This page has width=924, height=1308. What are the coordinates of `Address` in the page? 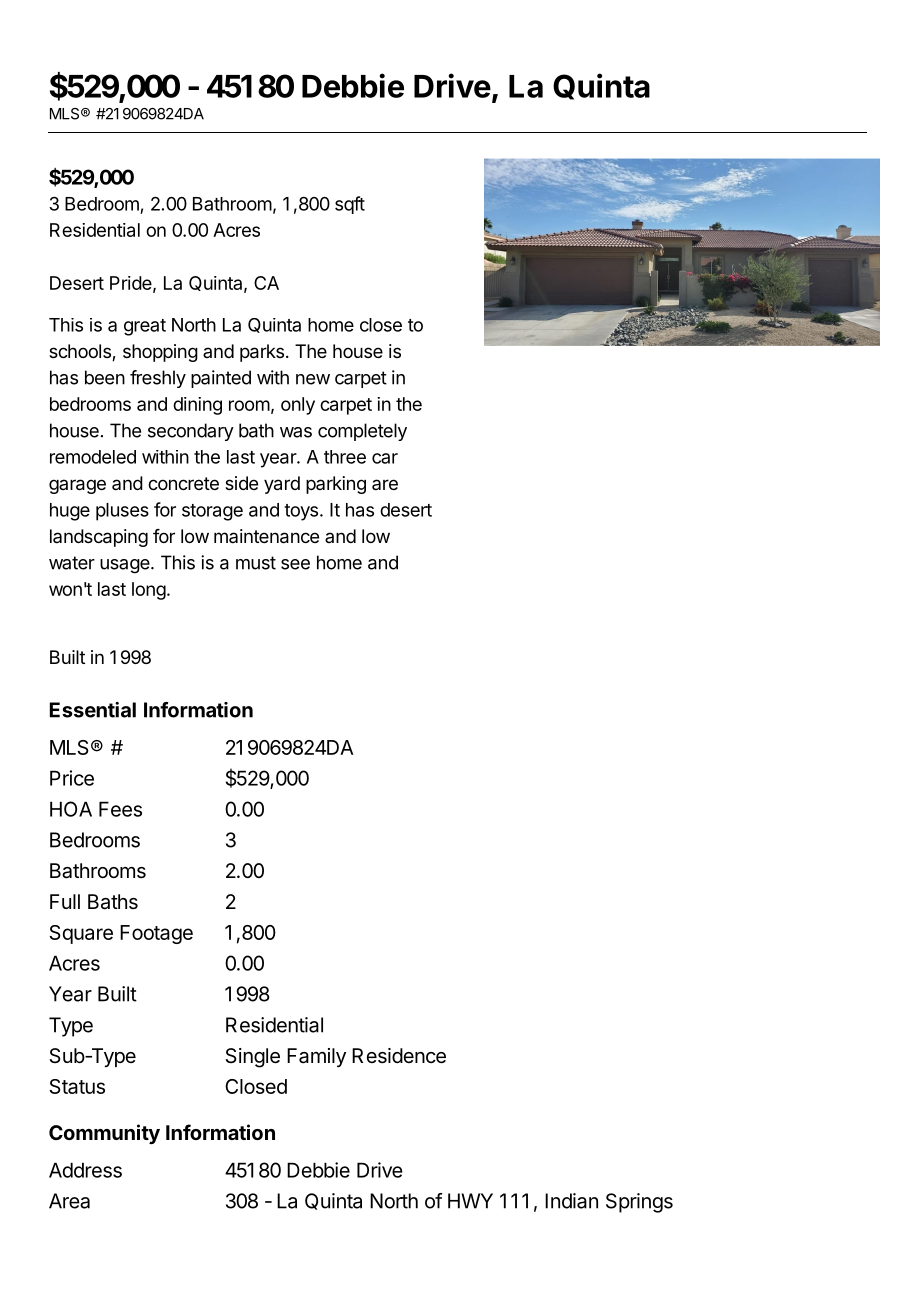 It's located at (85, 1170).
